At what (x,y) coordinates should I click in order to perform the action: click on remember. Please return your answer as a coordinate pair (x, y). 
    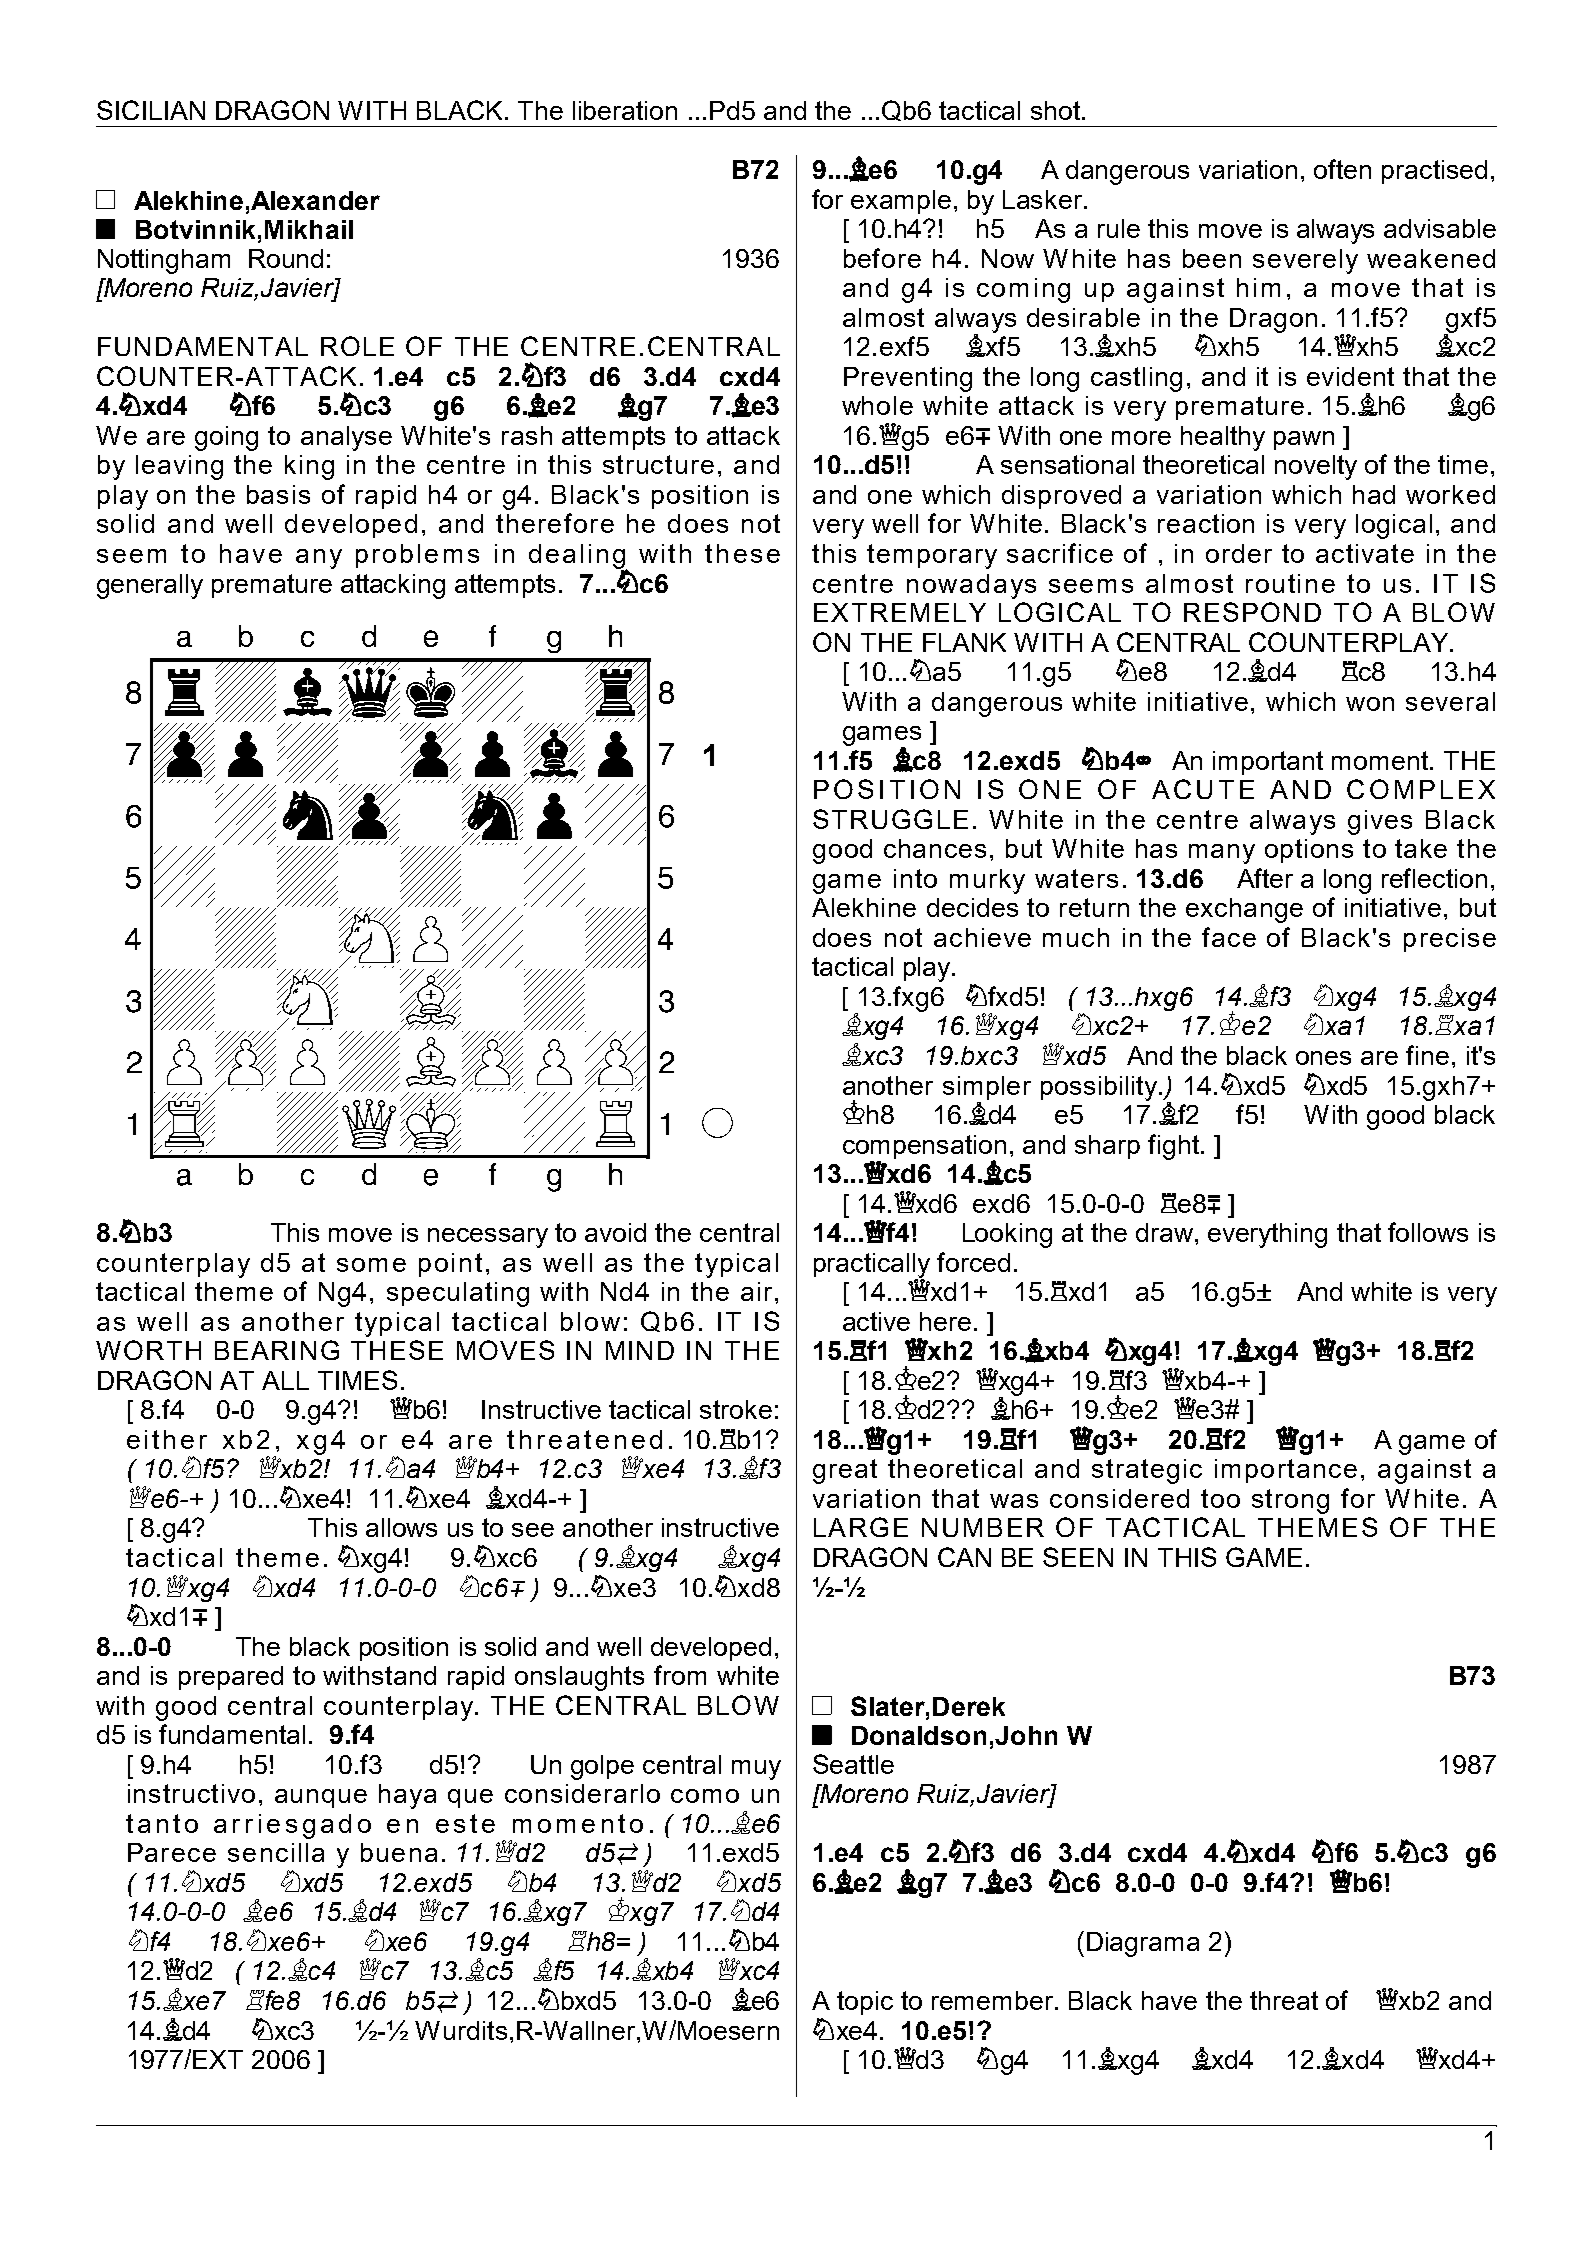
    Looking at the image, I should click on (994, 2000).
